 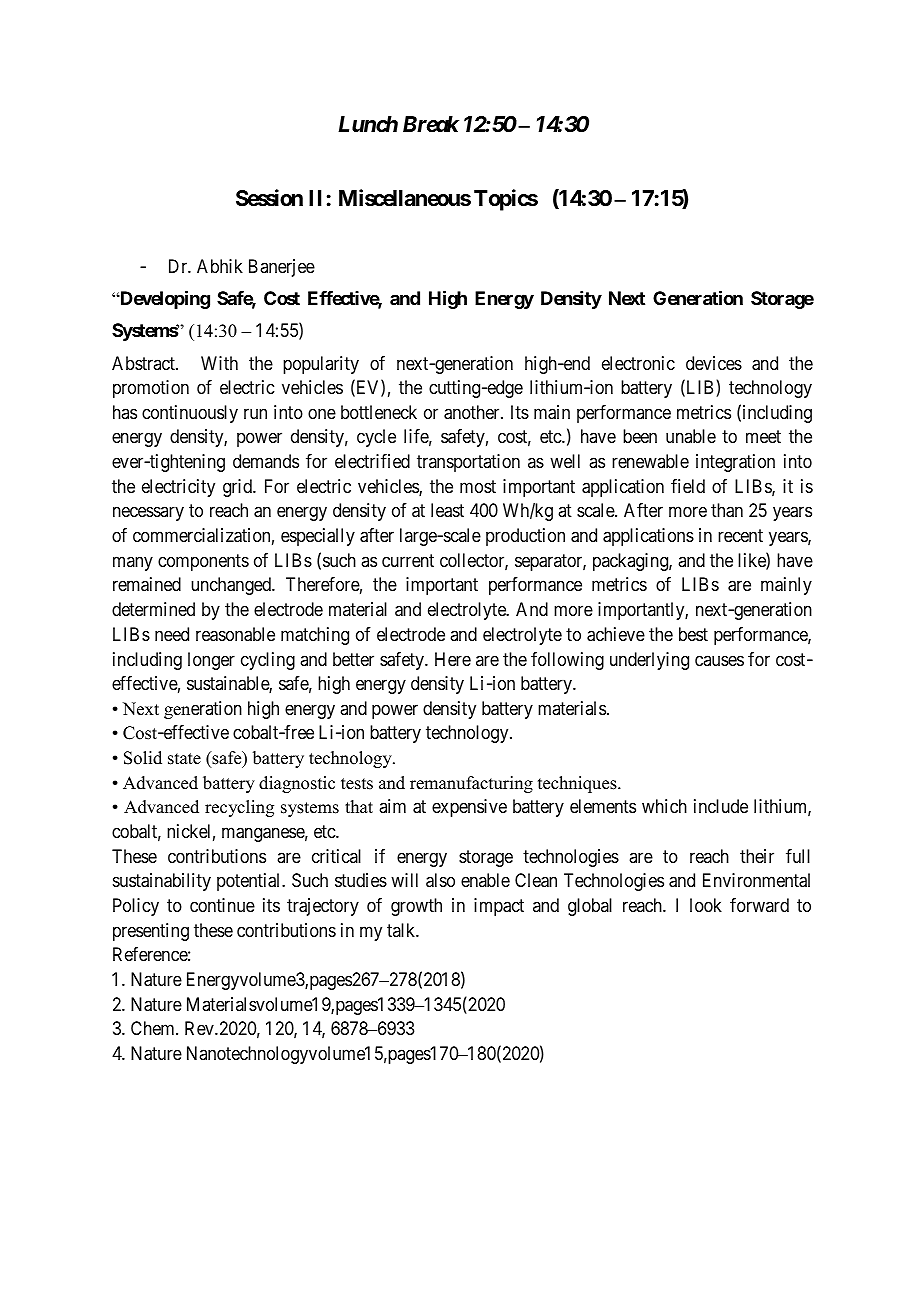 What do you see at coordinates (154, 1028) in the screenshot?
I see `Chem` at bounding box center [154, 1028].
